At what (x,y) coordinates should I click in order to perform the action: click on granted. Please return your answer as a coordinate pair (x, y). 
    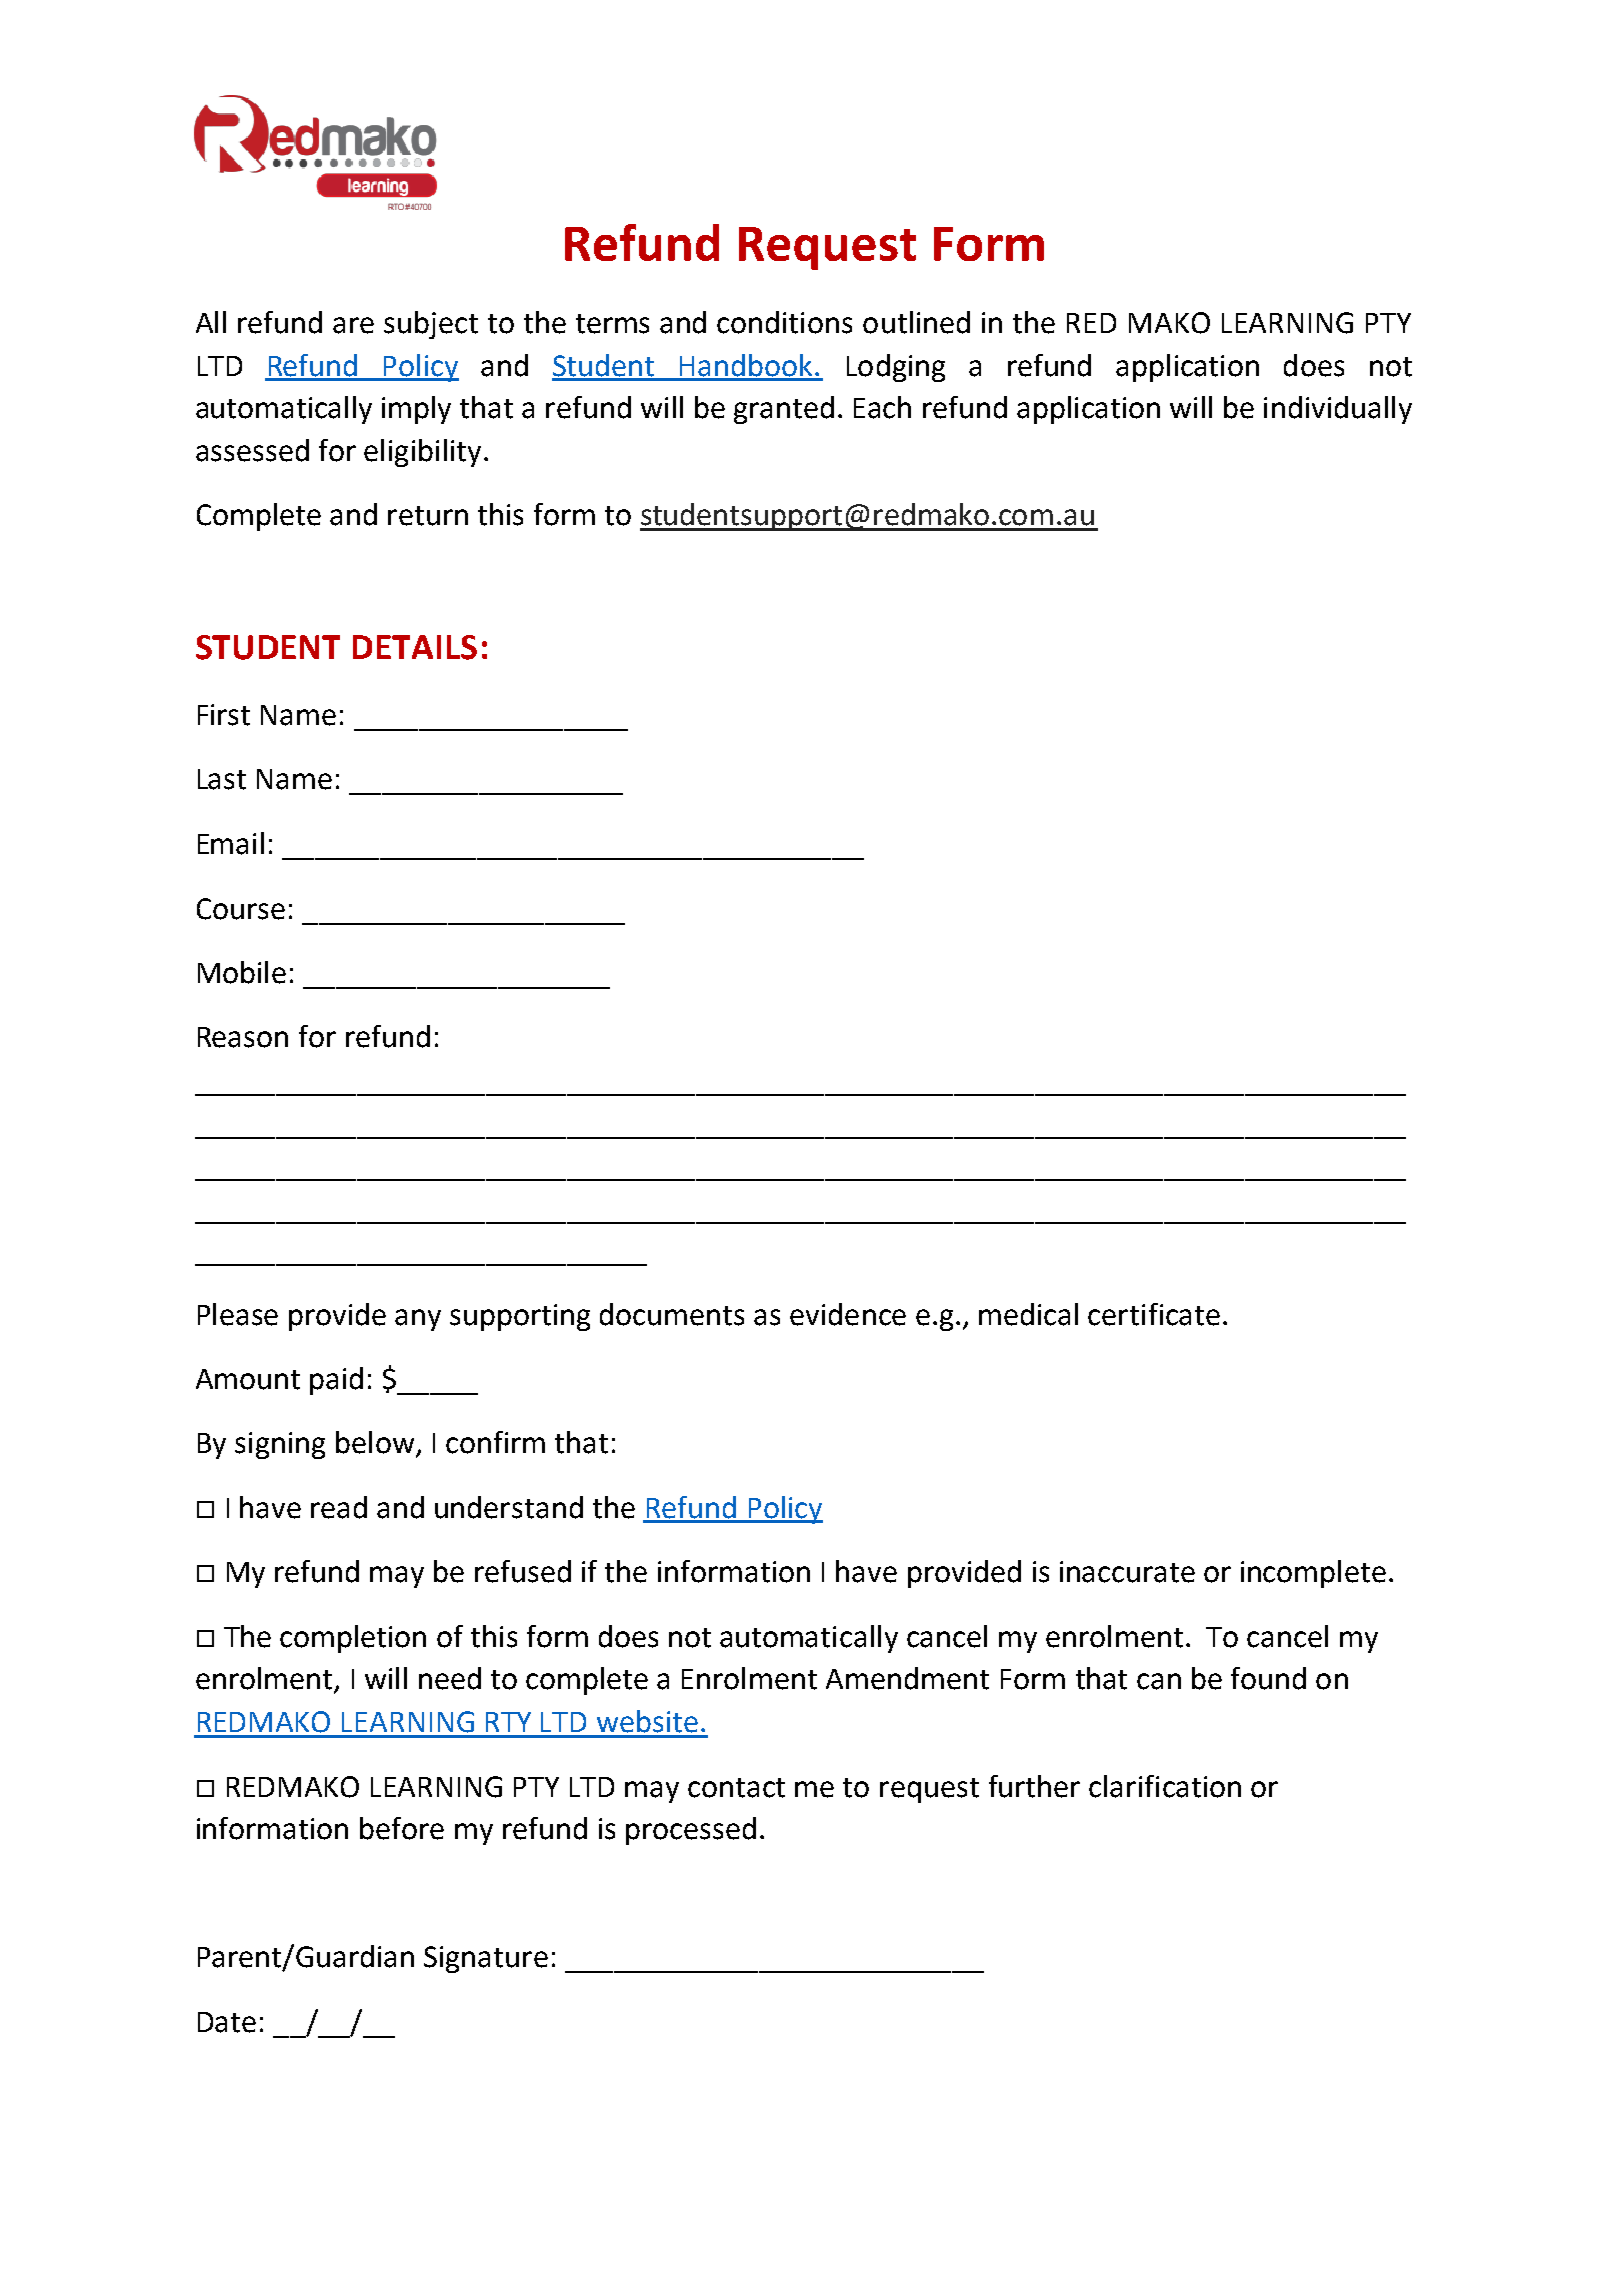
    Looking at the image, I should click on (784, 410).
